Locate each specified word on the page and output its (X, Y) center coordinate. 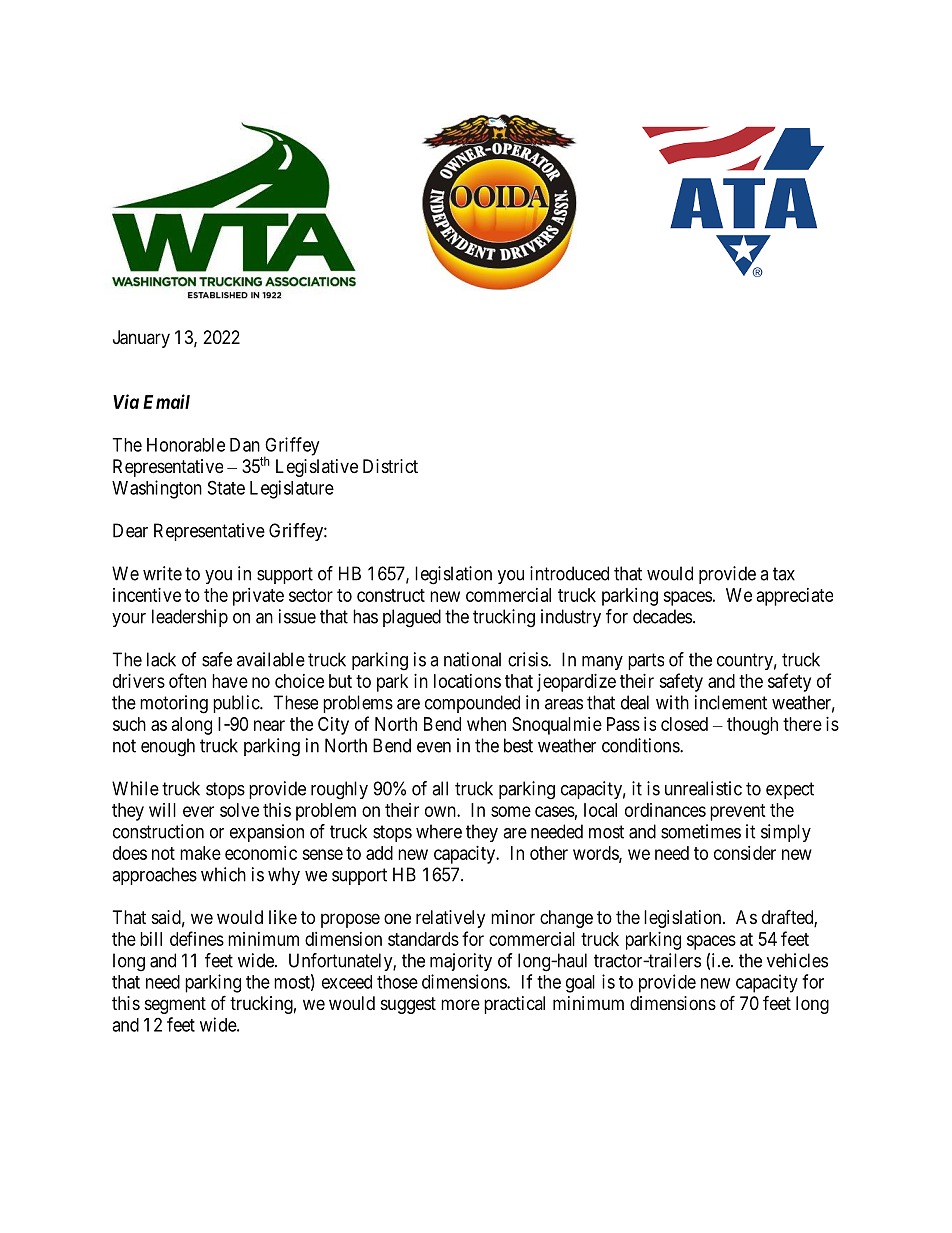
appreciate (795, 597)
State (226, 487)
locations (467, 681)
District (390, 466)
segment (175, 1005)
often (187, 680)
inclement (731, 702)
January (141, 339)
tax (784, 574)
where (439, 831)
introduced (569, 573)
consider (745, 853)
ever (198, 811)
